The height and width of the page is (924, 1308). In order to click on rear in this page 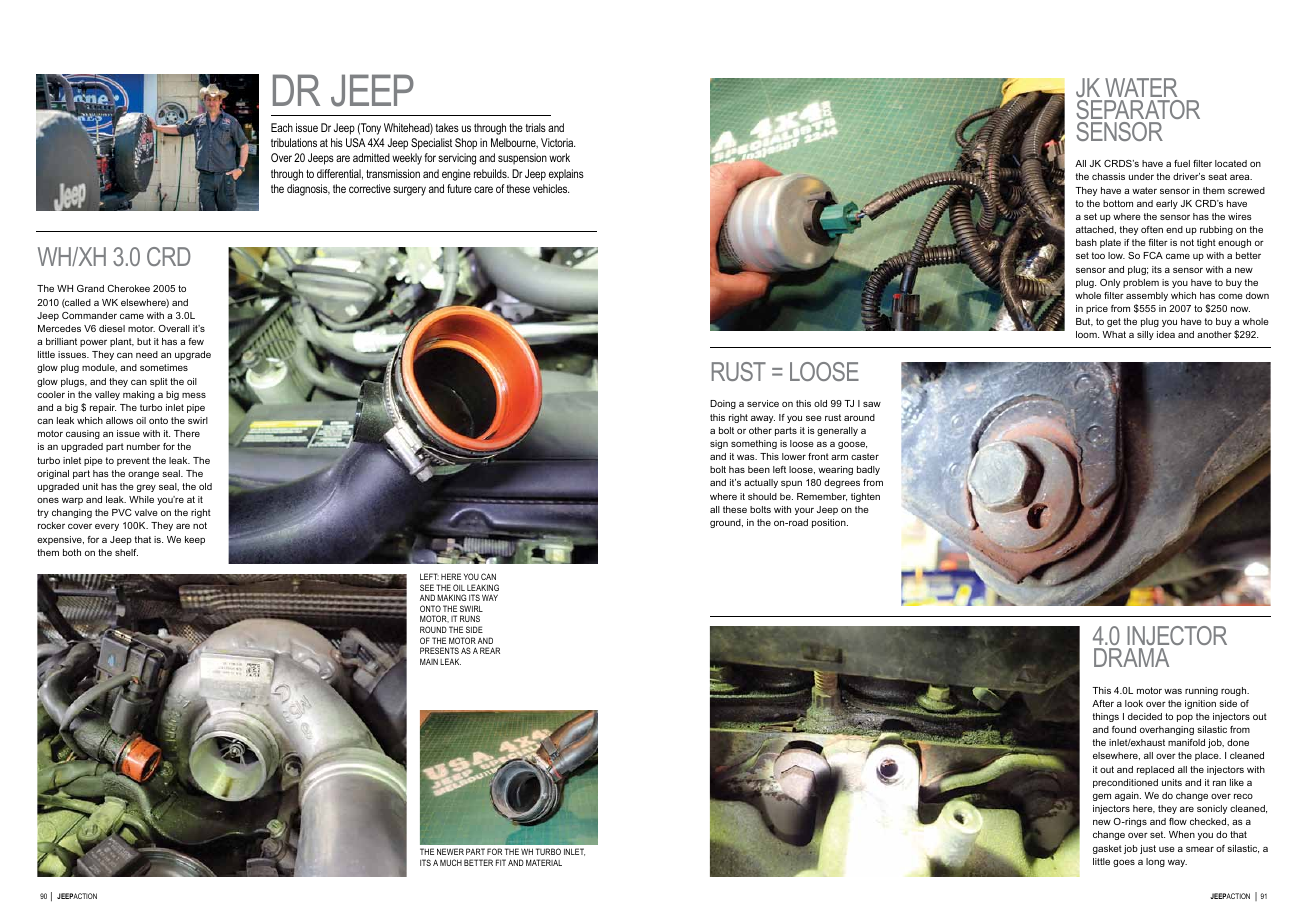, I will do `click(490, 650)`.
